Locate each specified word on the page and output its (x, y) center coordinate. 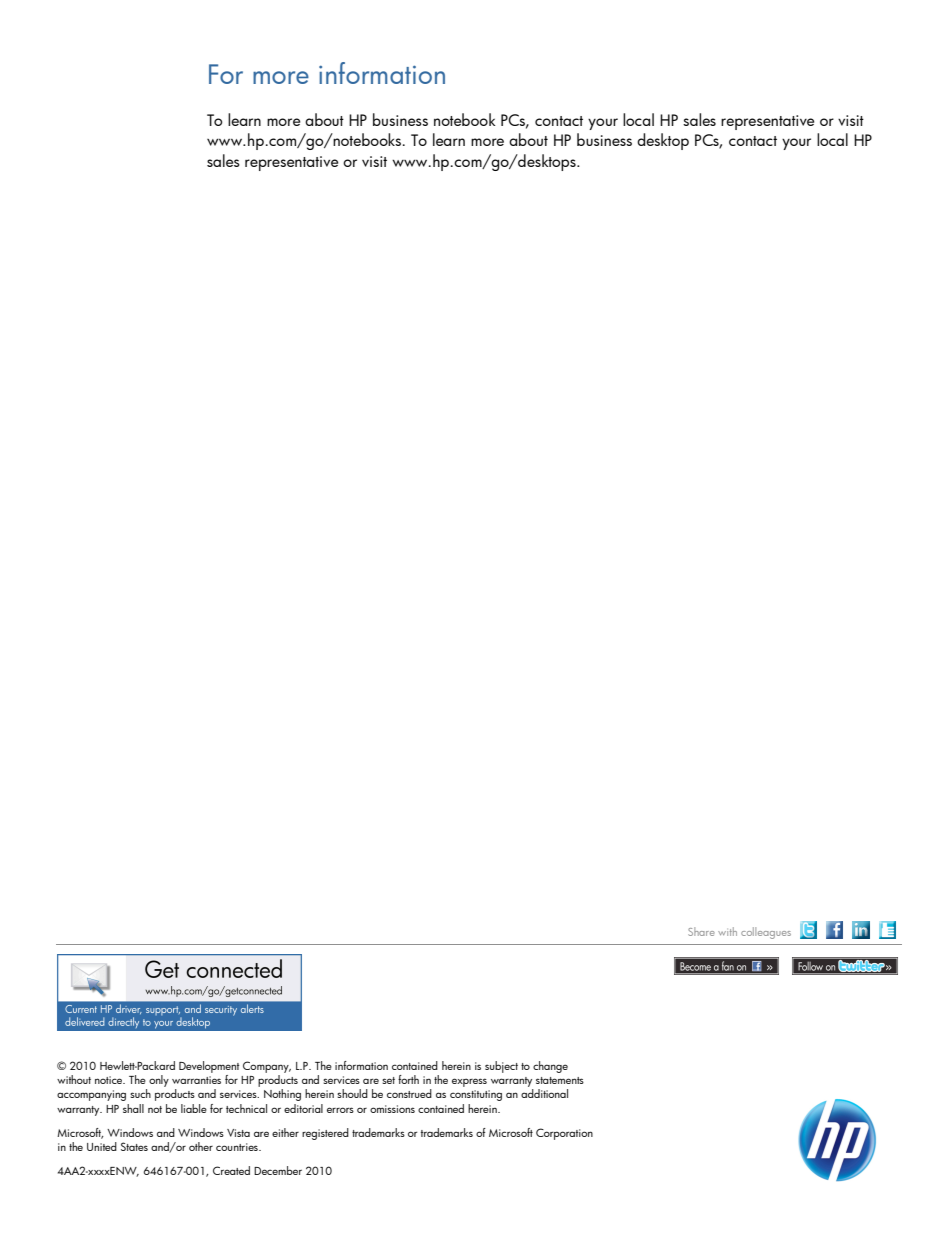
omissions (392, 1109)
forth (408, 1079)
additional (544, 1093)
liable (194, 1108)
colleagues (766, 933)
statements (560, 1080)
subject (501, 1067)
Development (209, 1067)
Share (701, 931)
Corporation (564, 1134)
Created (231, 1170)
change (550, 1067)
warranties (196, 1080)
